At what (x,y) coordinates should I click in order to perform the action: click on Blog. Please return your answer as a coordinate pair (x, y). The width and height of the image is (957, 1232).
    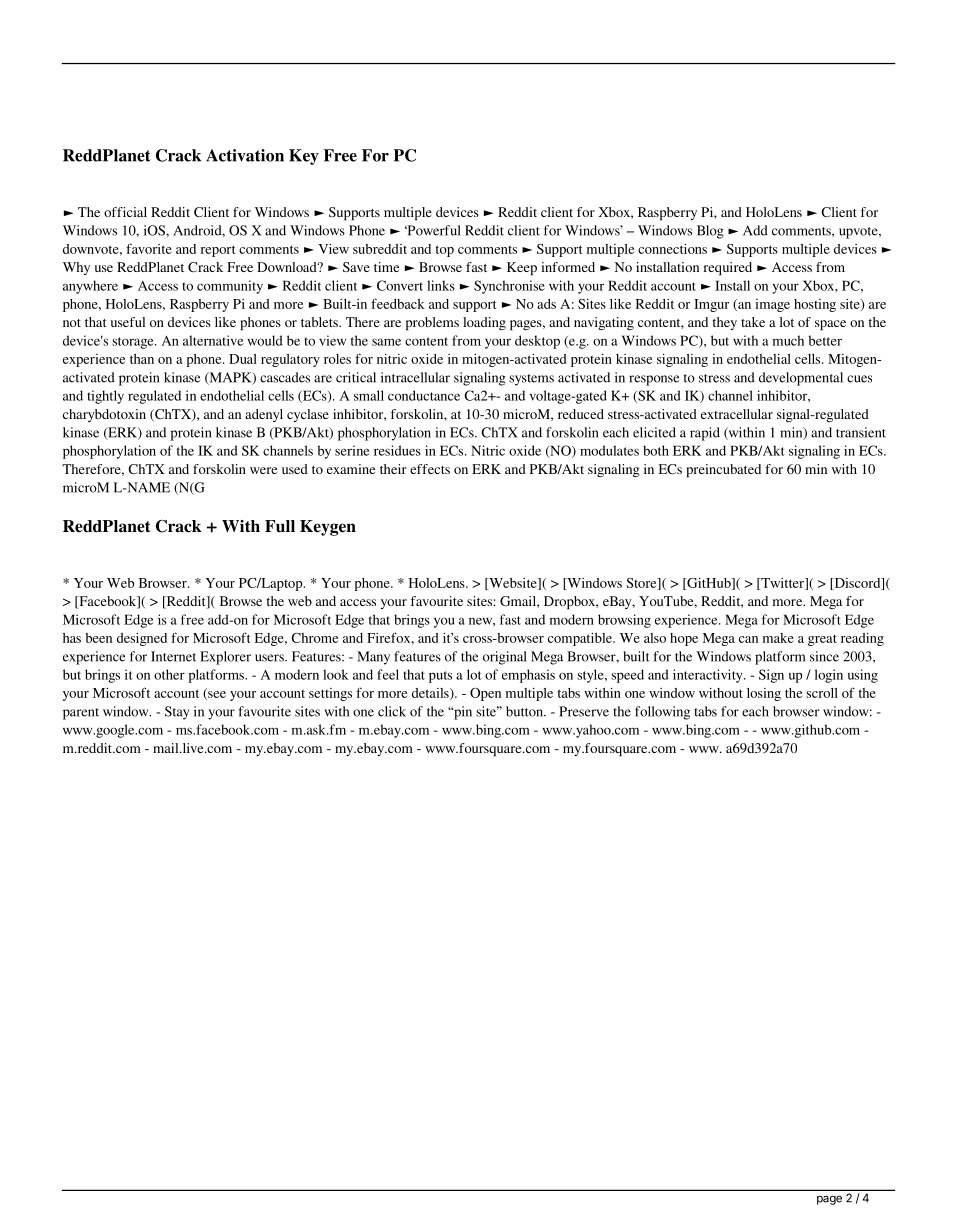
    Looking at the image, I should click on (710, 232).
